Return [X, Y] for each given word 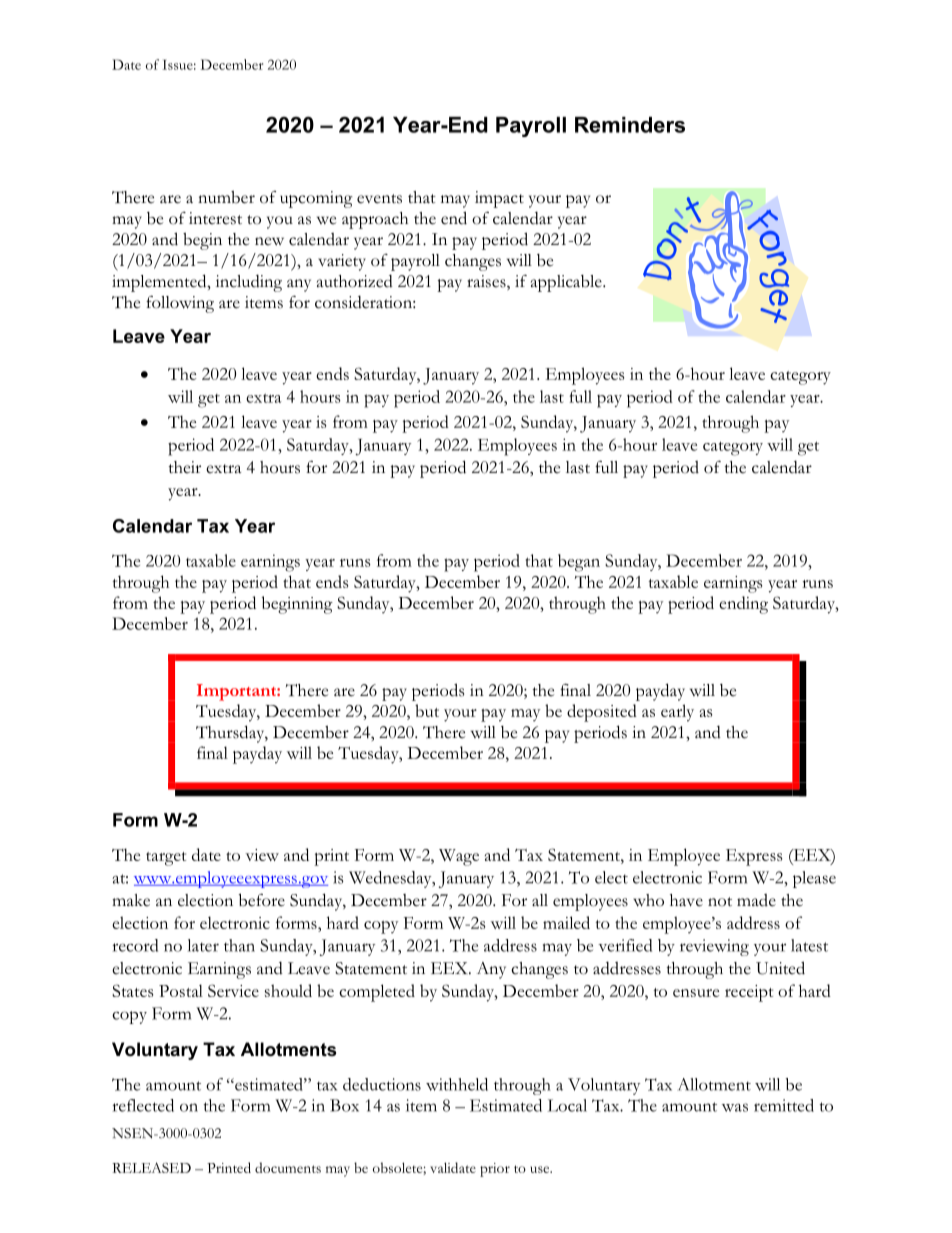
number [226, 197]
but [427, 710]
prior [495, 1170]
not [720, 902]
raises [487, 282]
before [262, 900]
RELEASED [151, 1167]
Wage [459, 857]
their [185, 467]
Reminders [630, 125]
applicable [567, 283]
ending [743, 605]
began [579, 563]
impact [499, 199]
